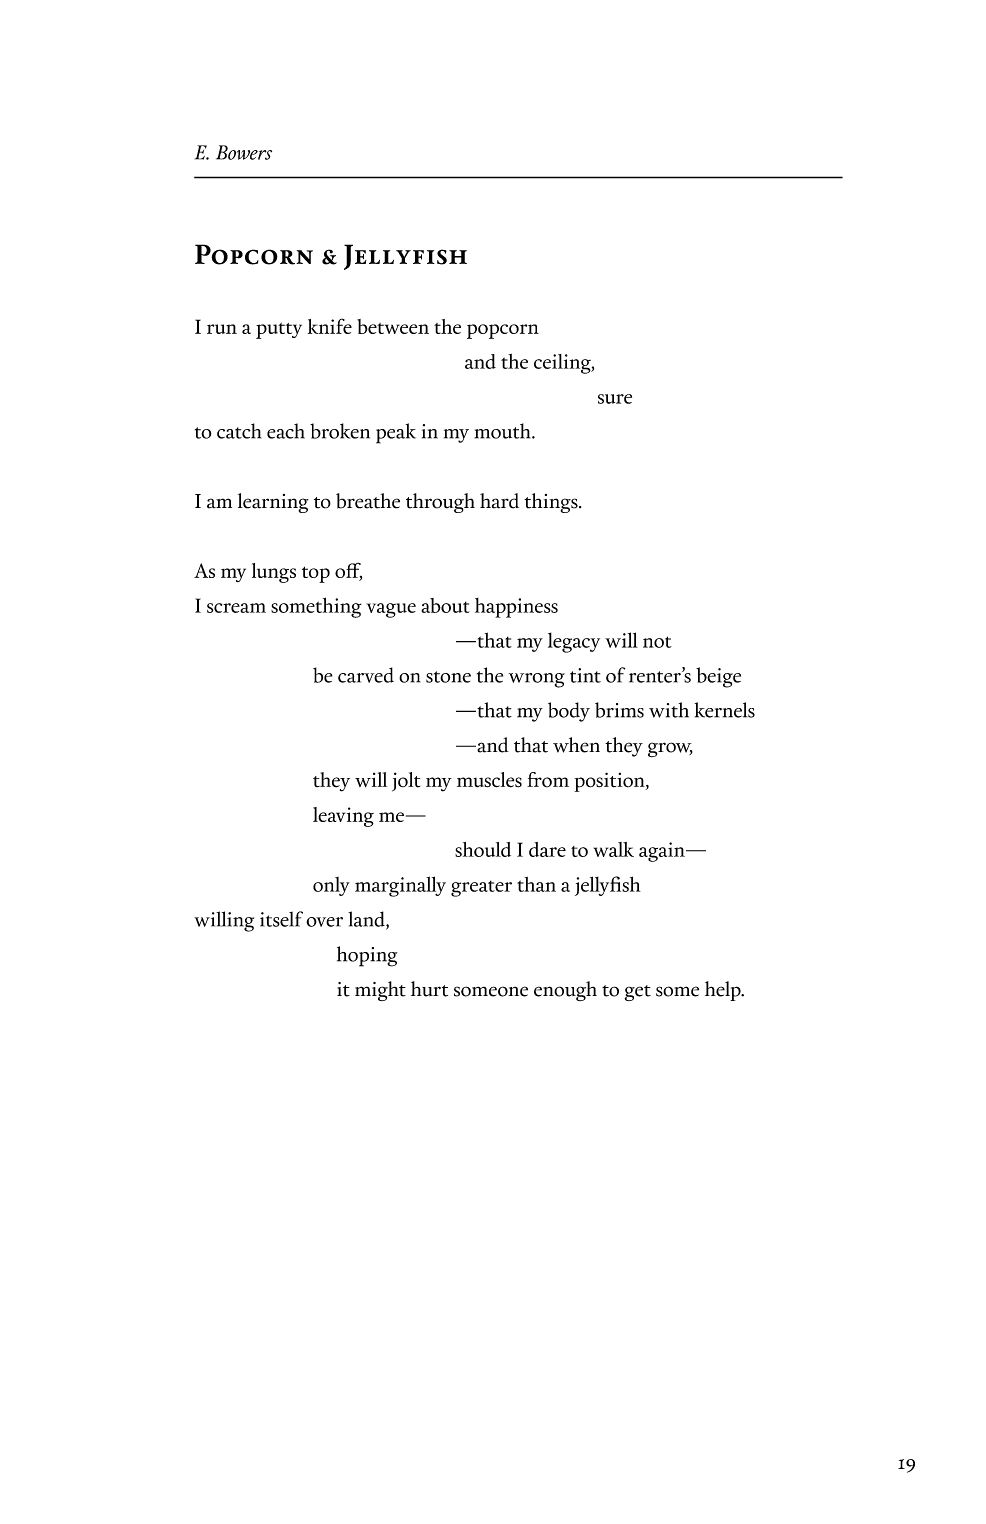 This screenshot has height=1524, width=986. I want to click on itself, so click(281, 919).
